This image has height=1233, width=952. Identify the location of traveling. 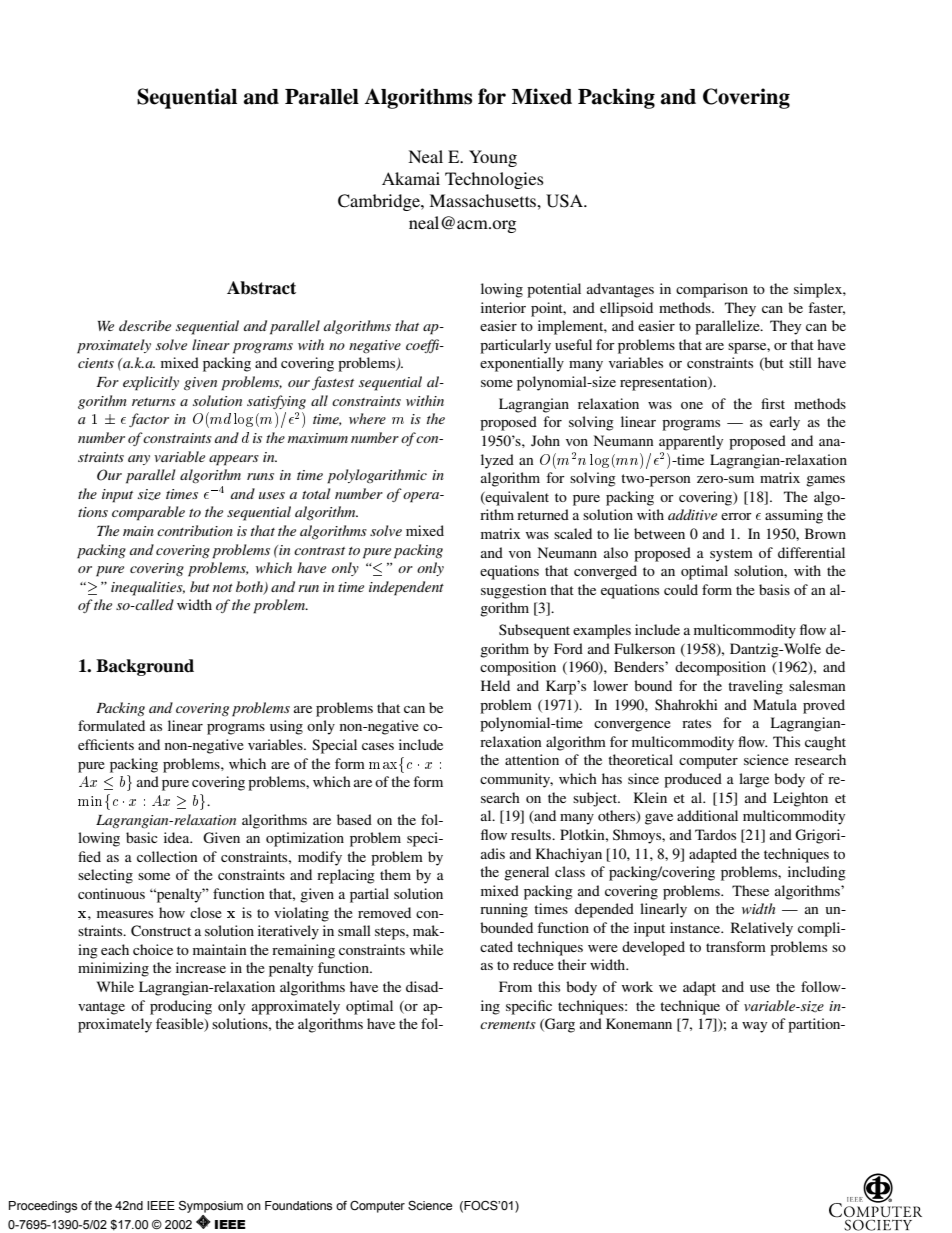
(755, 687).
